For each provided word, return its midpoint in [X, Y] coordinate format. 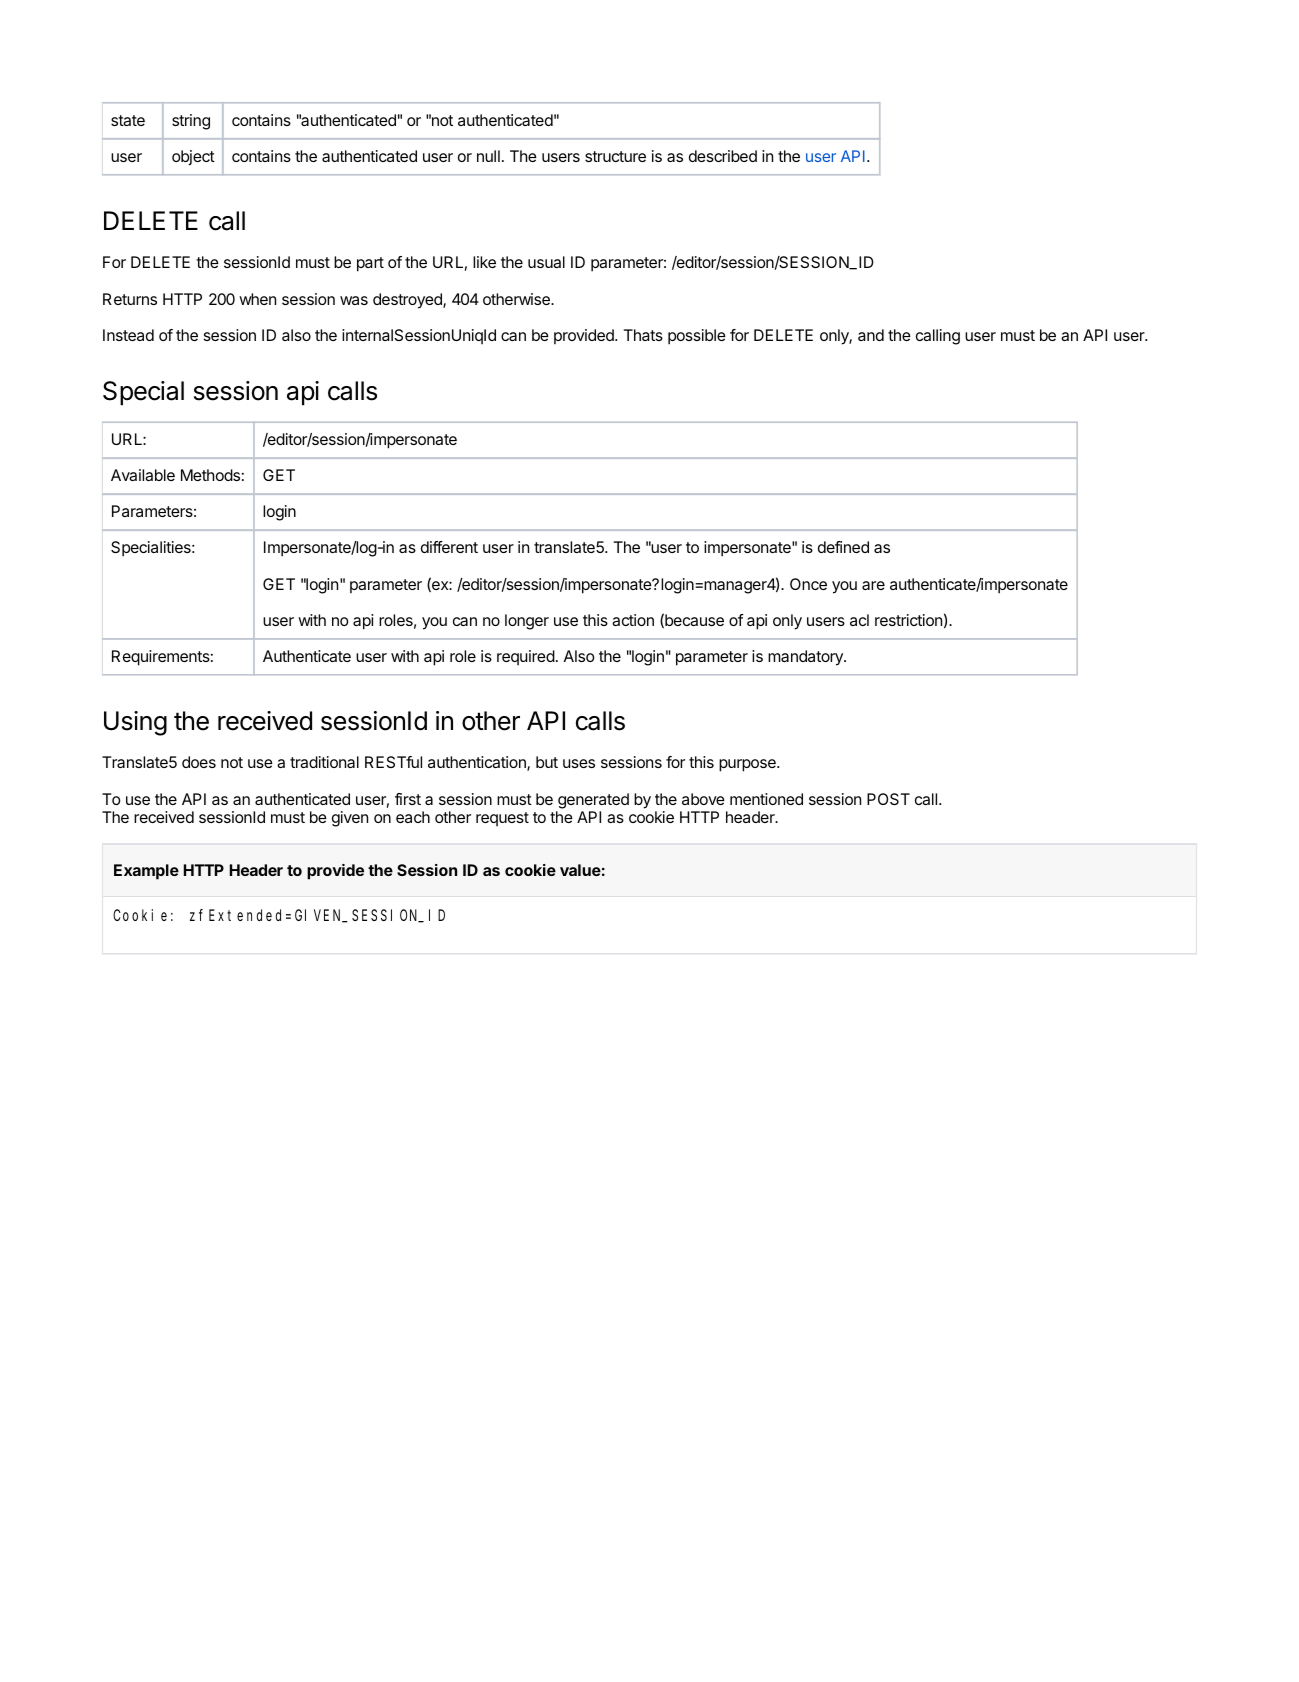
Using [135, 723]
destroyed [408, 301]
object [193, 157]
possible [697, 337]
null [488, 156]
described [723, 156]
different [449, 547]
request [502, 819]
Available [143, 475]
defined [843, 547]
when [257, 299]
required [526, 657]
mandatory [806, 658]
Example [146, 872]
